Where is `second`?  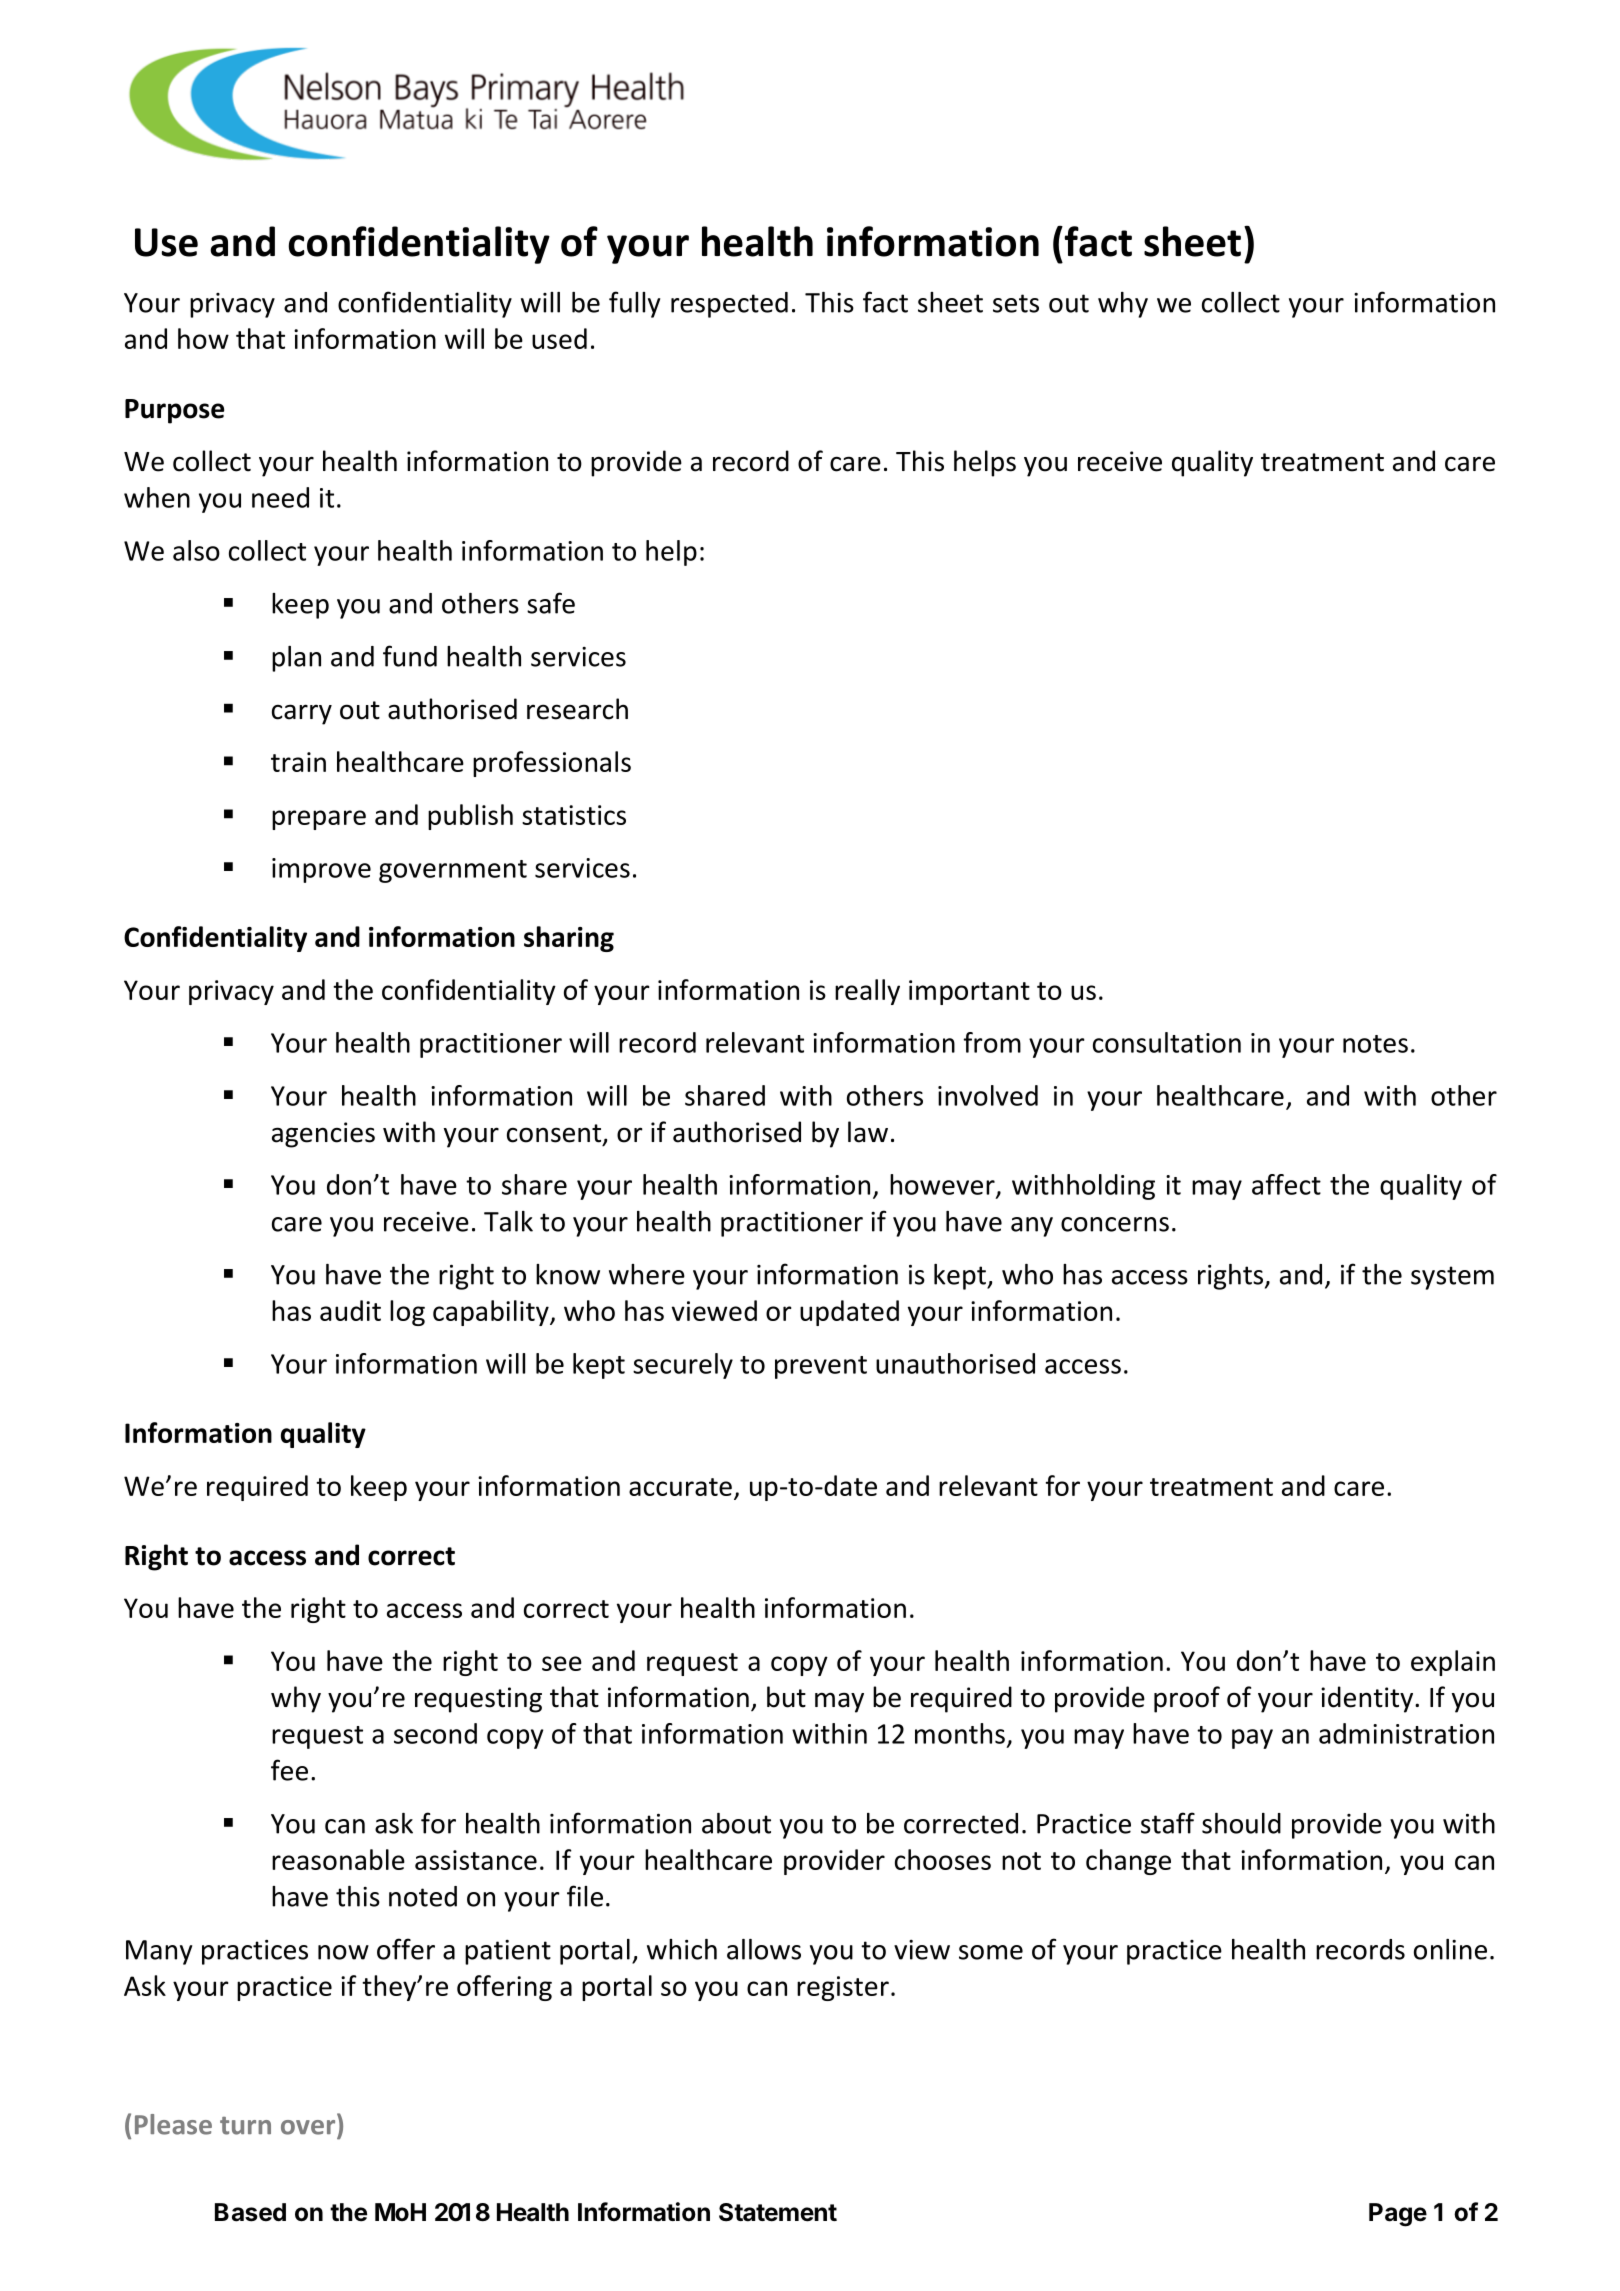
second is located at coordinates (435, 1733).
